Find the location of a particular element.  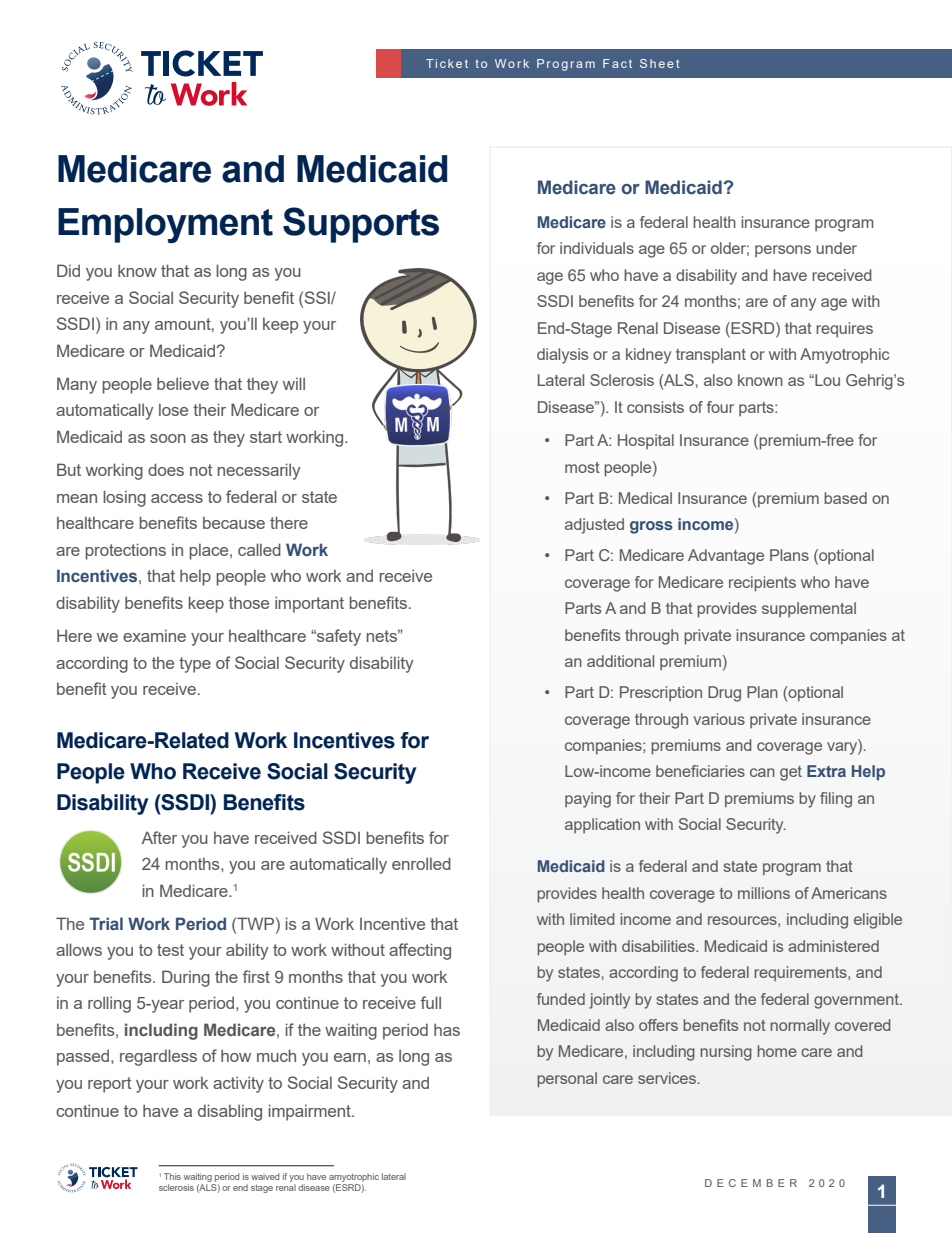

services is located at coordinates (667, 1078).
